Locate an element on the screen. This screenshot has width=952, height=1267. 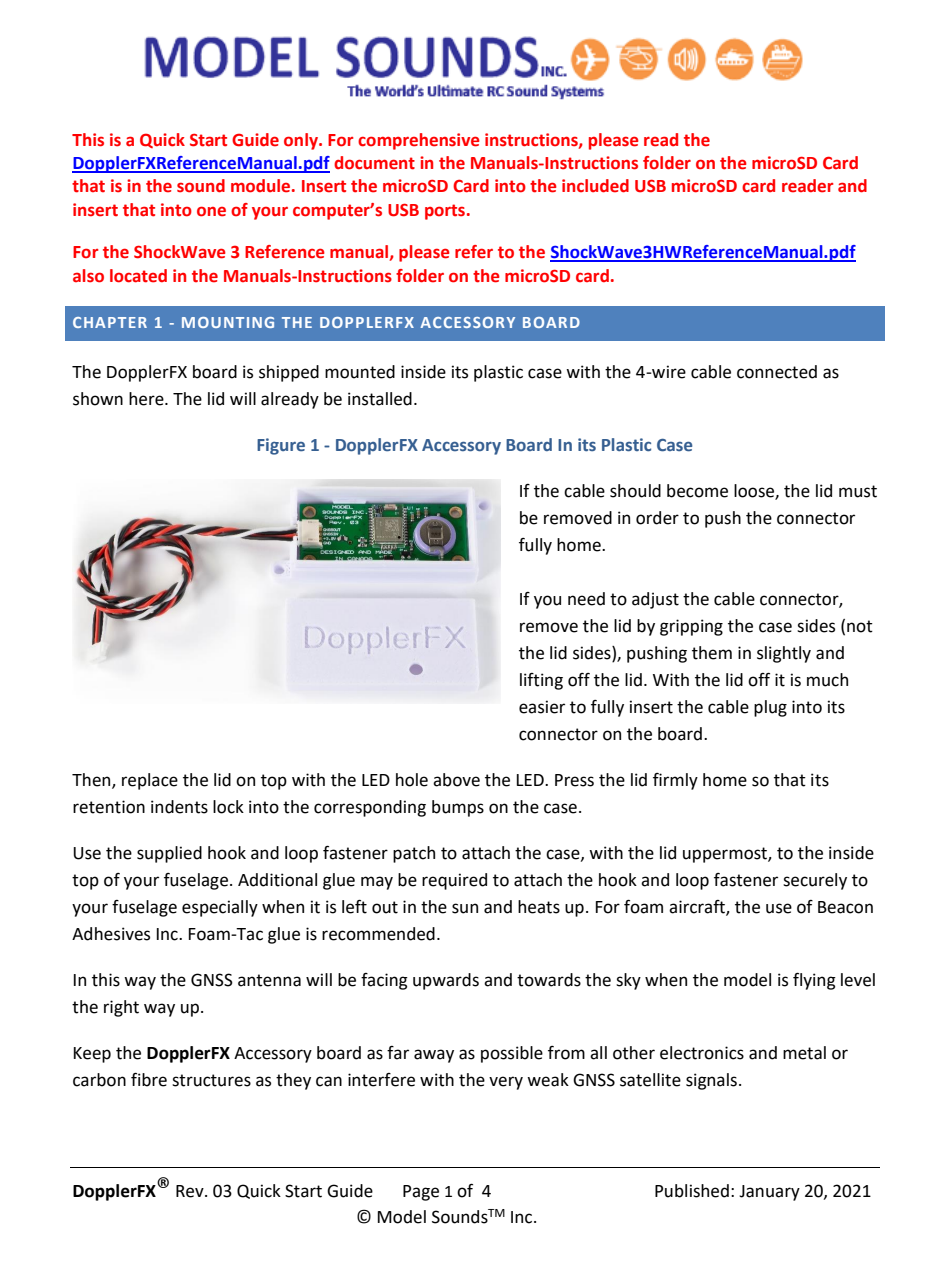
gripping is located at coordinates (691, 627).
